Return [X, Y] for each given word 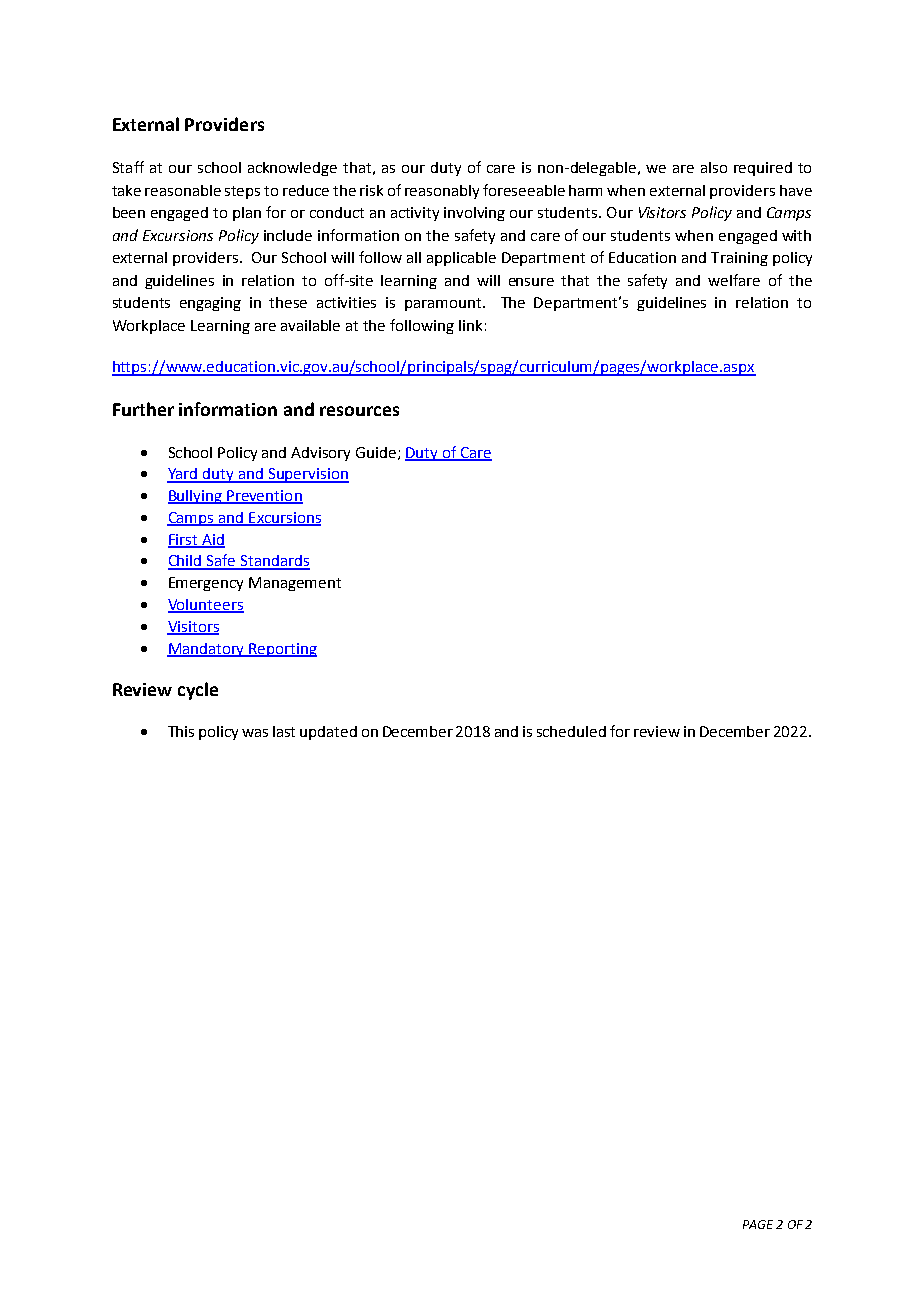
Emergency [206, 584]
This [181, 731]
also [714, 167]
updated [328, 733]
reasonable [183, 190]
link [470, 325]
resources [359, 411]
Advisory [320, 454]
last [284, 731]
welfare [734, 280]
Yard [183, 475]
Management [295, 584]
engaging [210, 304]
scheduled [571, 731]
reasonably [442, 192]
